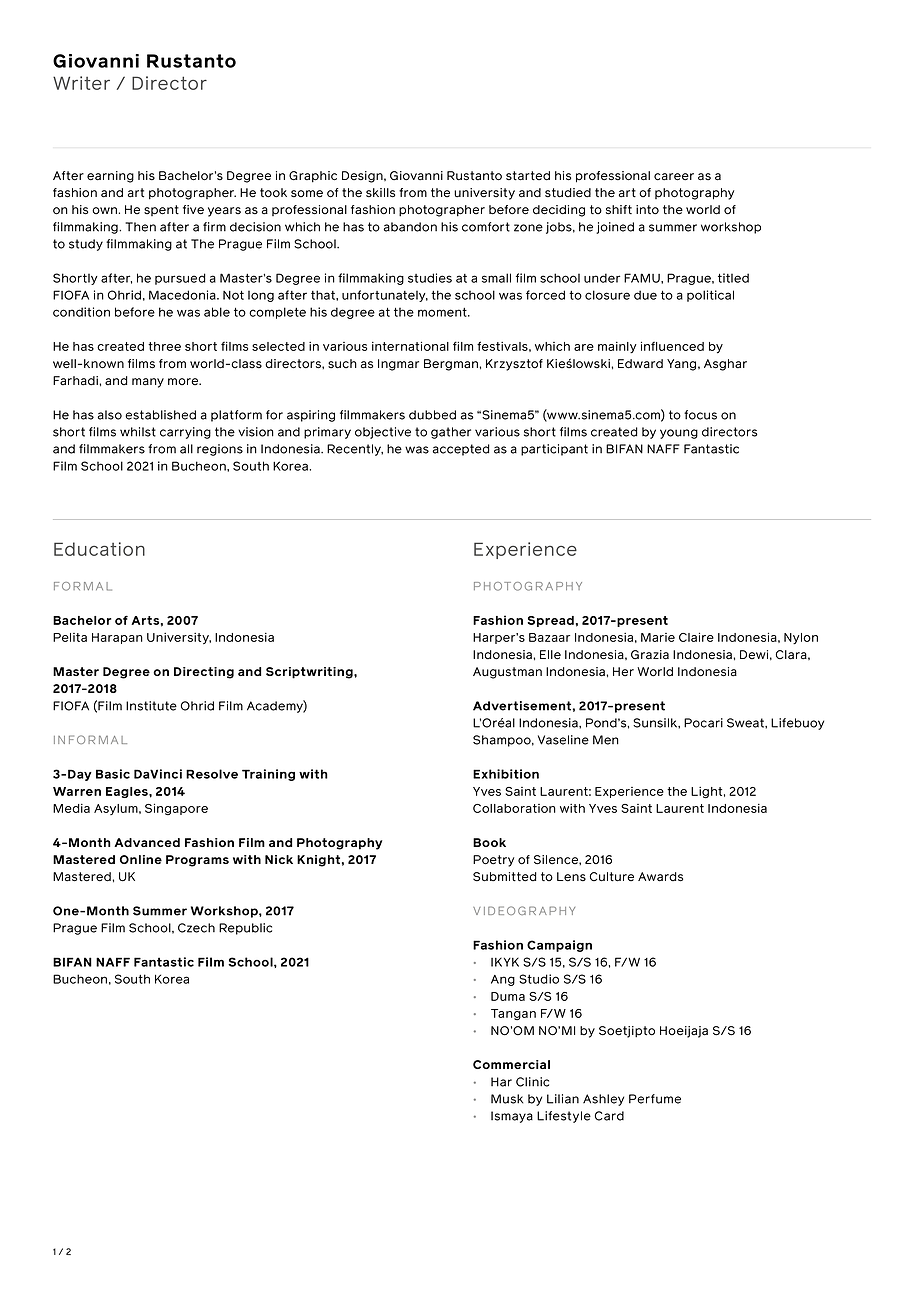  Describe the element at coordinates (674, 177) in the document. I see `career` at that location.
